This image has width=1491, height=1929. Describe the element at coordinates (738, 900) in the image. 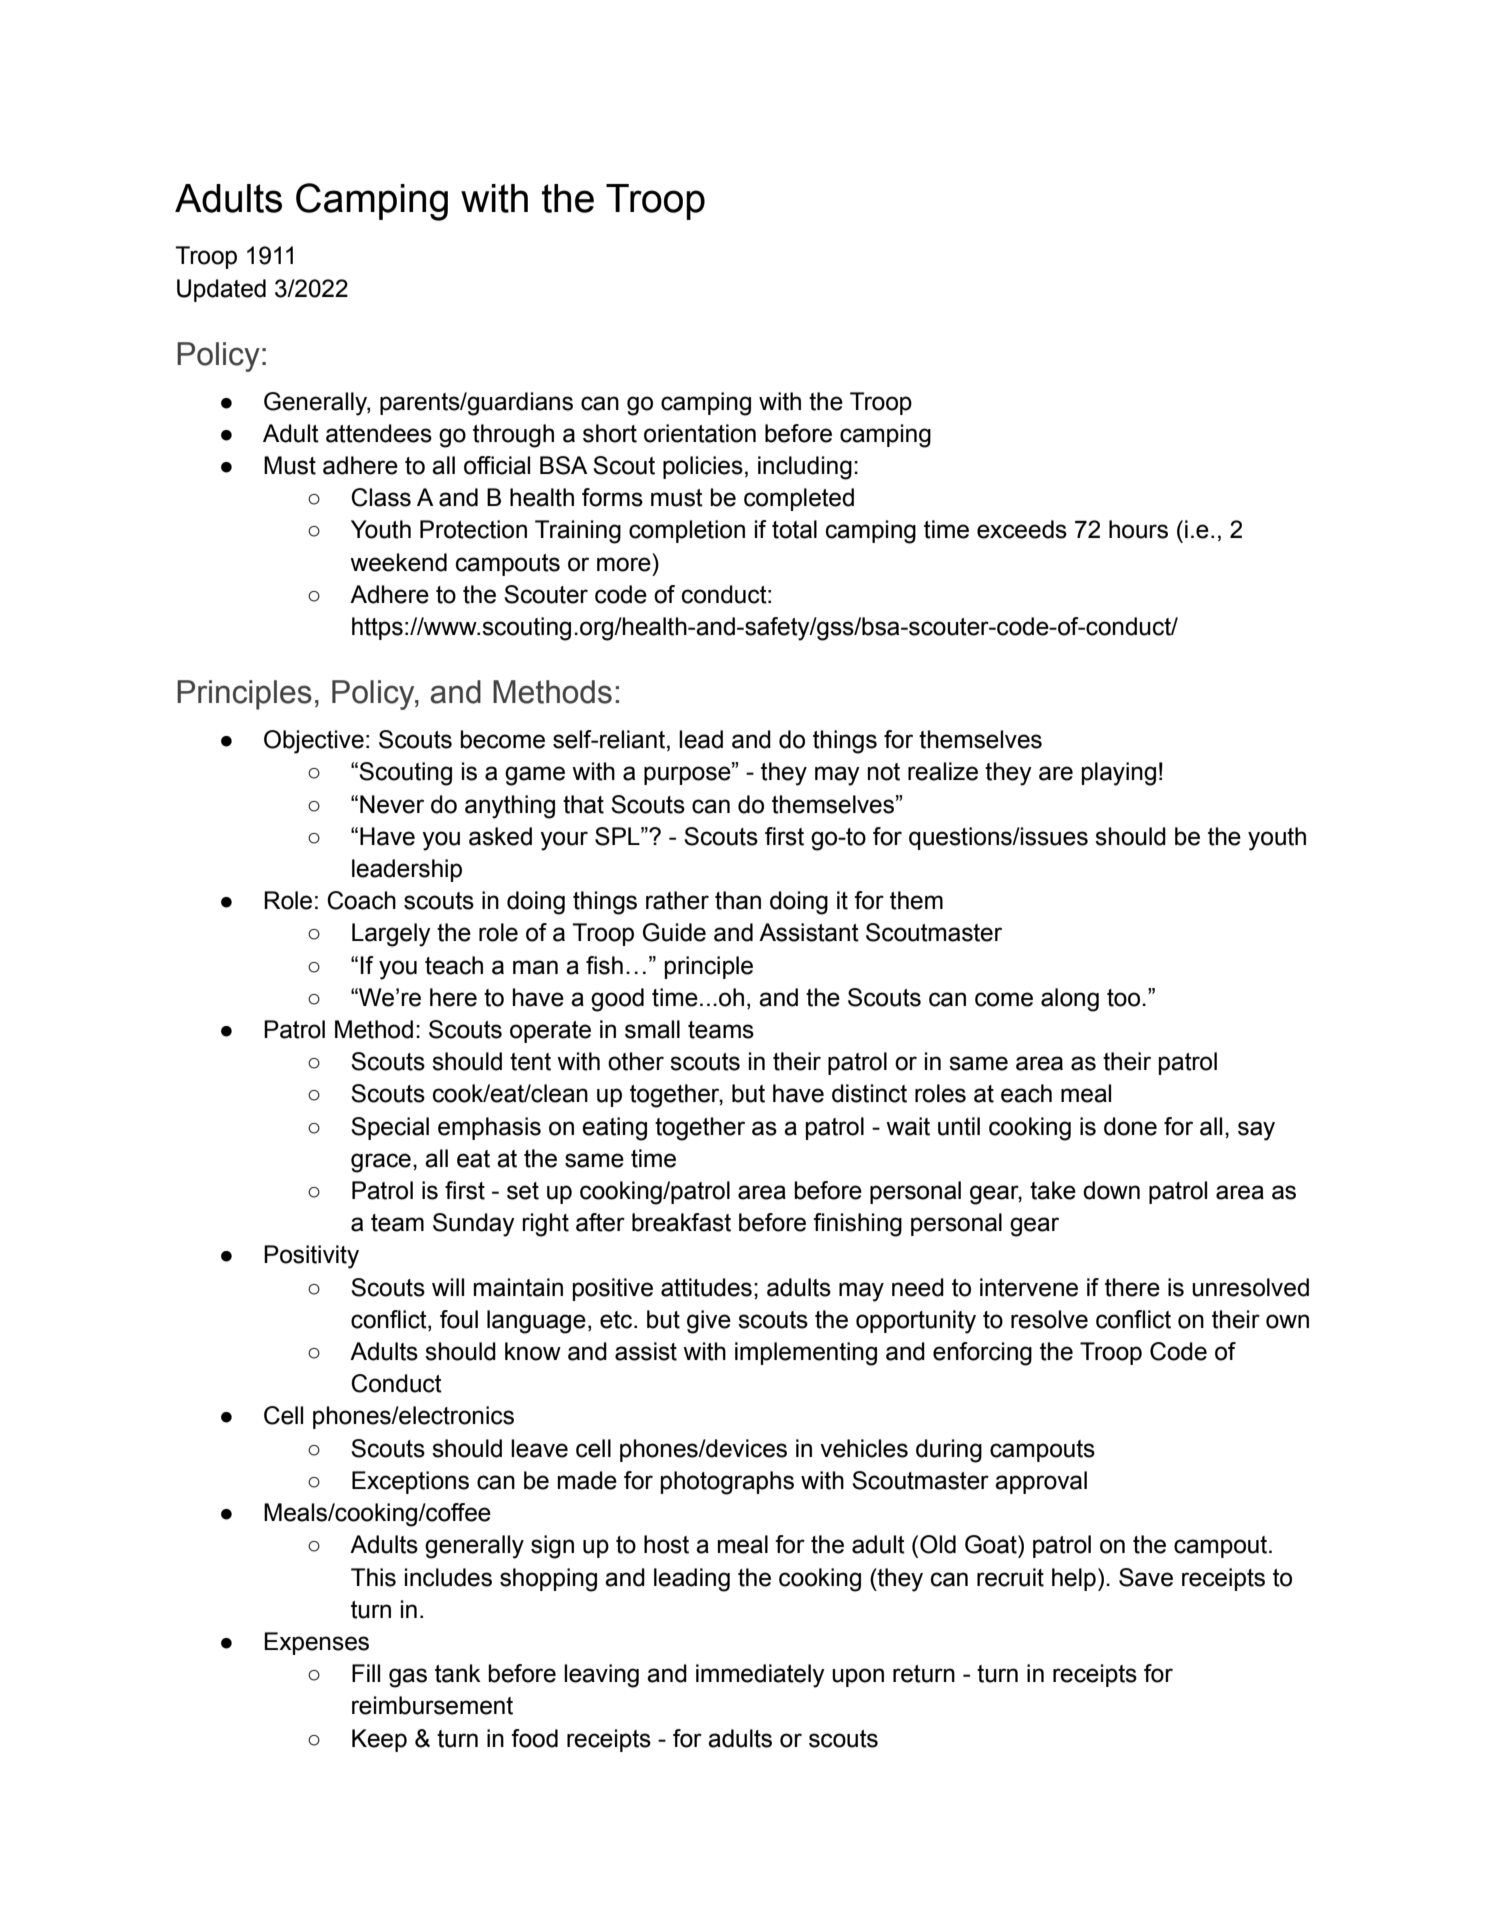

I see `than` at that location.
